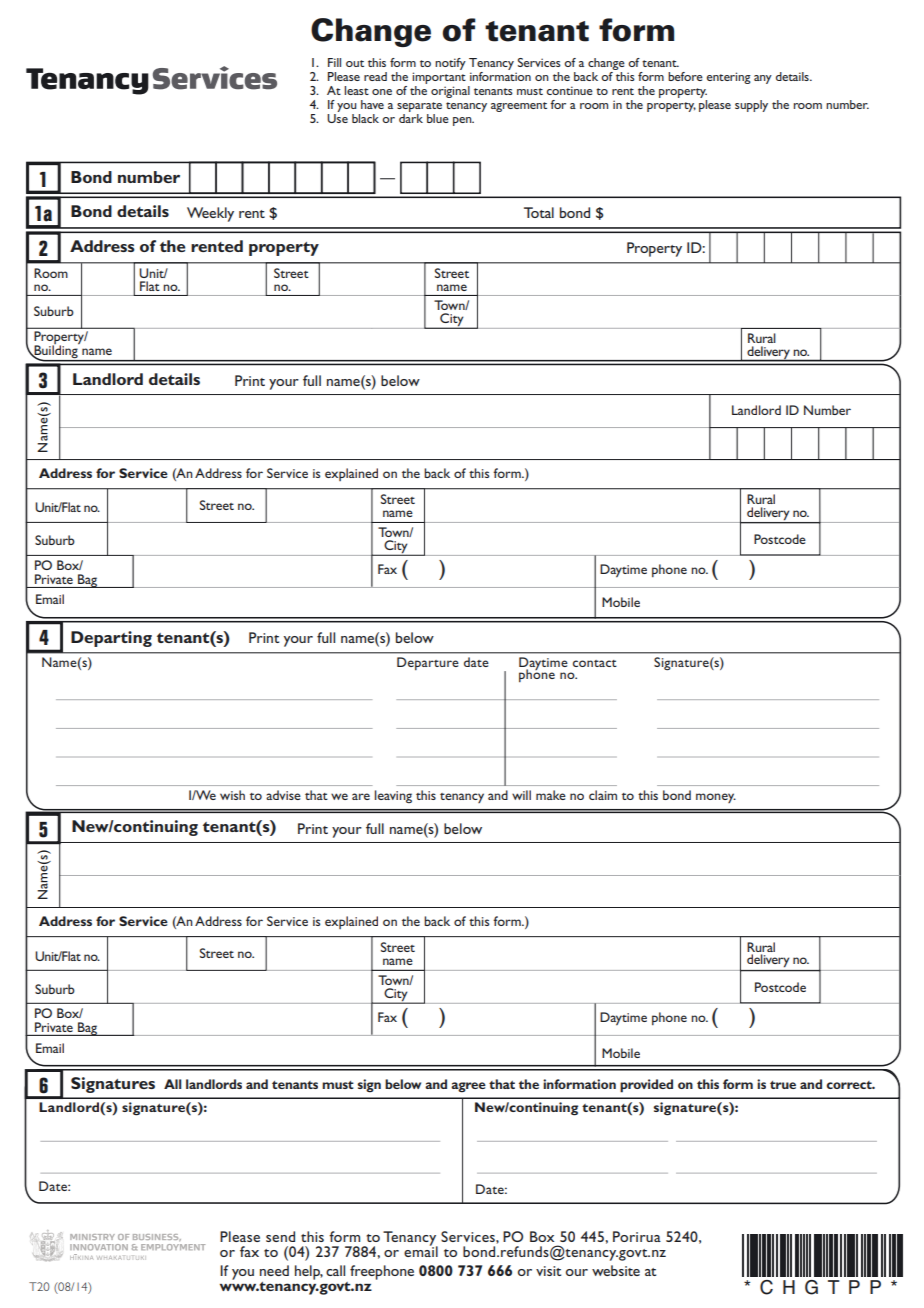 Image resolution: width=924 pixels, height=1308 pixels. I want to click on Weekly, so click(210, 214).
